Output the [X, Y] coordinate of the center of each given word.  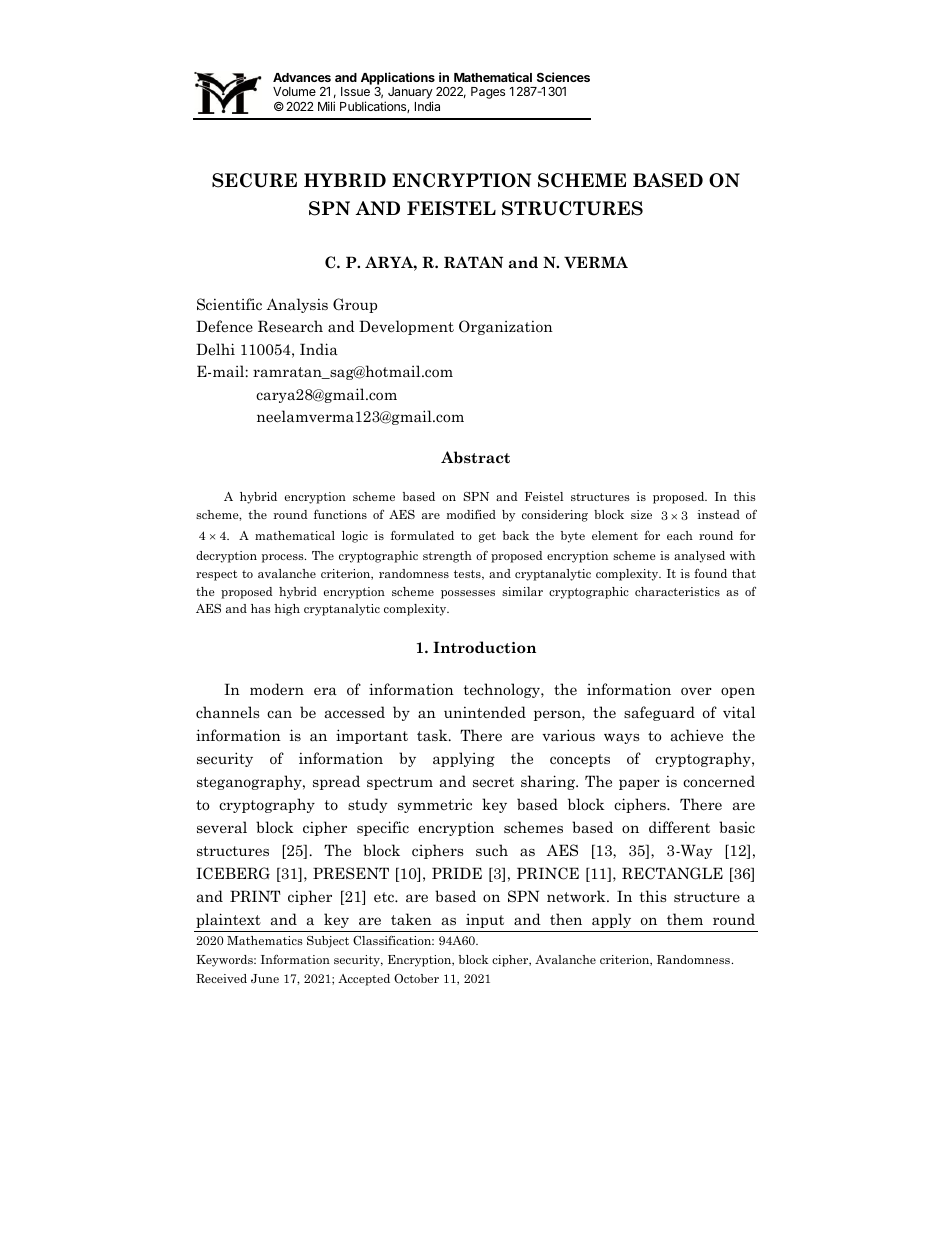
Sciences [563, 77]
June [265, 978]
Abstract [475, 457]
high [287, 610]
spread [336, 782]
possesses [468, 594]
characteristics [677, 591]
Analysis [297, 305]
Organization [506, 327]
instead [718, 514]
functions [340, 514]
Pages [488, 93]
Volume [294, 91]
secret [493, 782]
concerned [719, 781]
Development [406, 327]
